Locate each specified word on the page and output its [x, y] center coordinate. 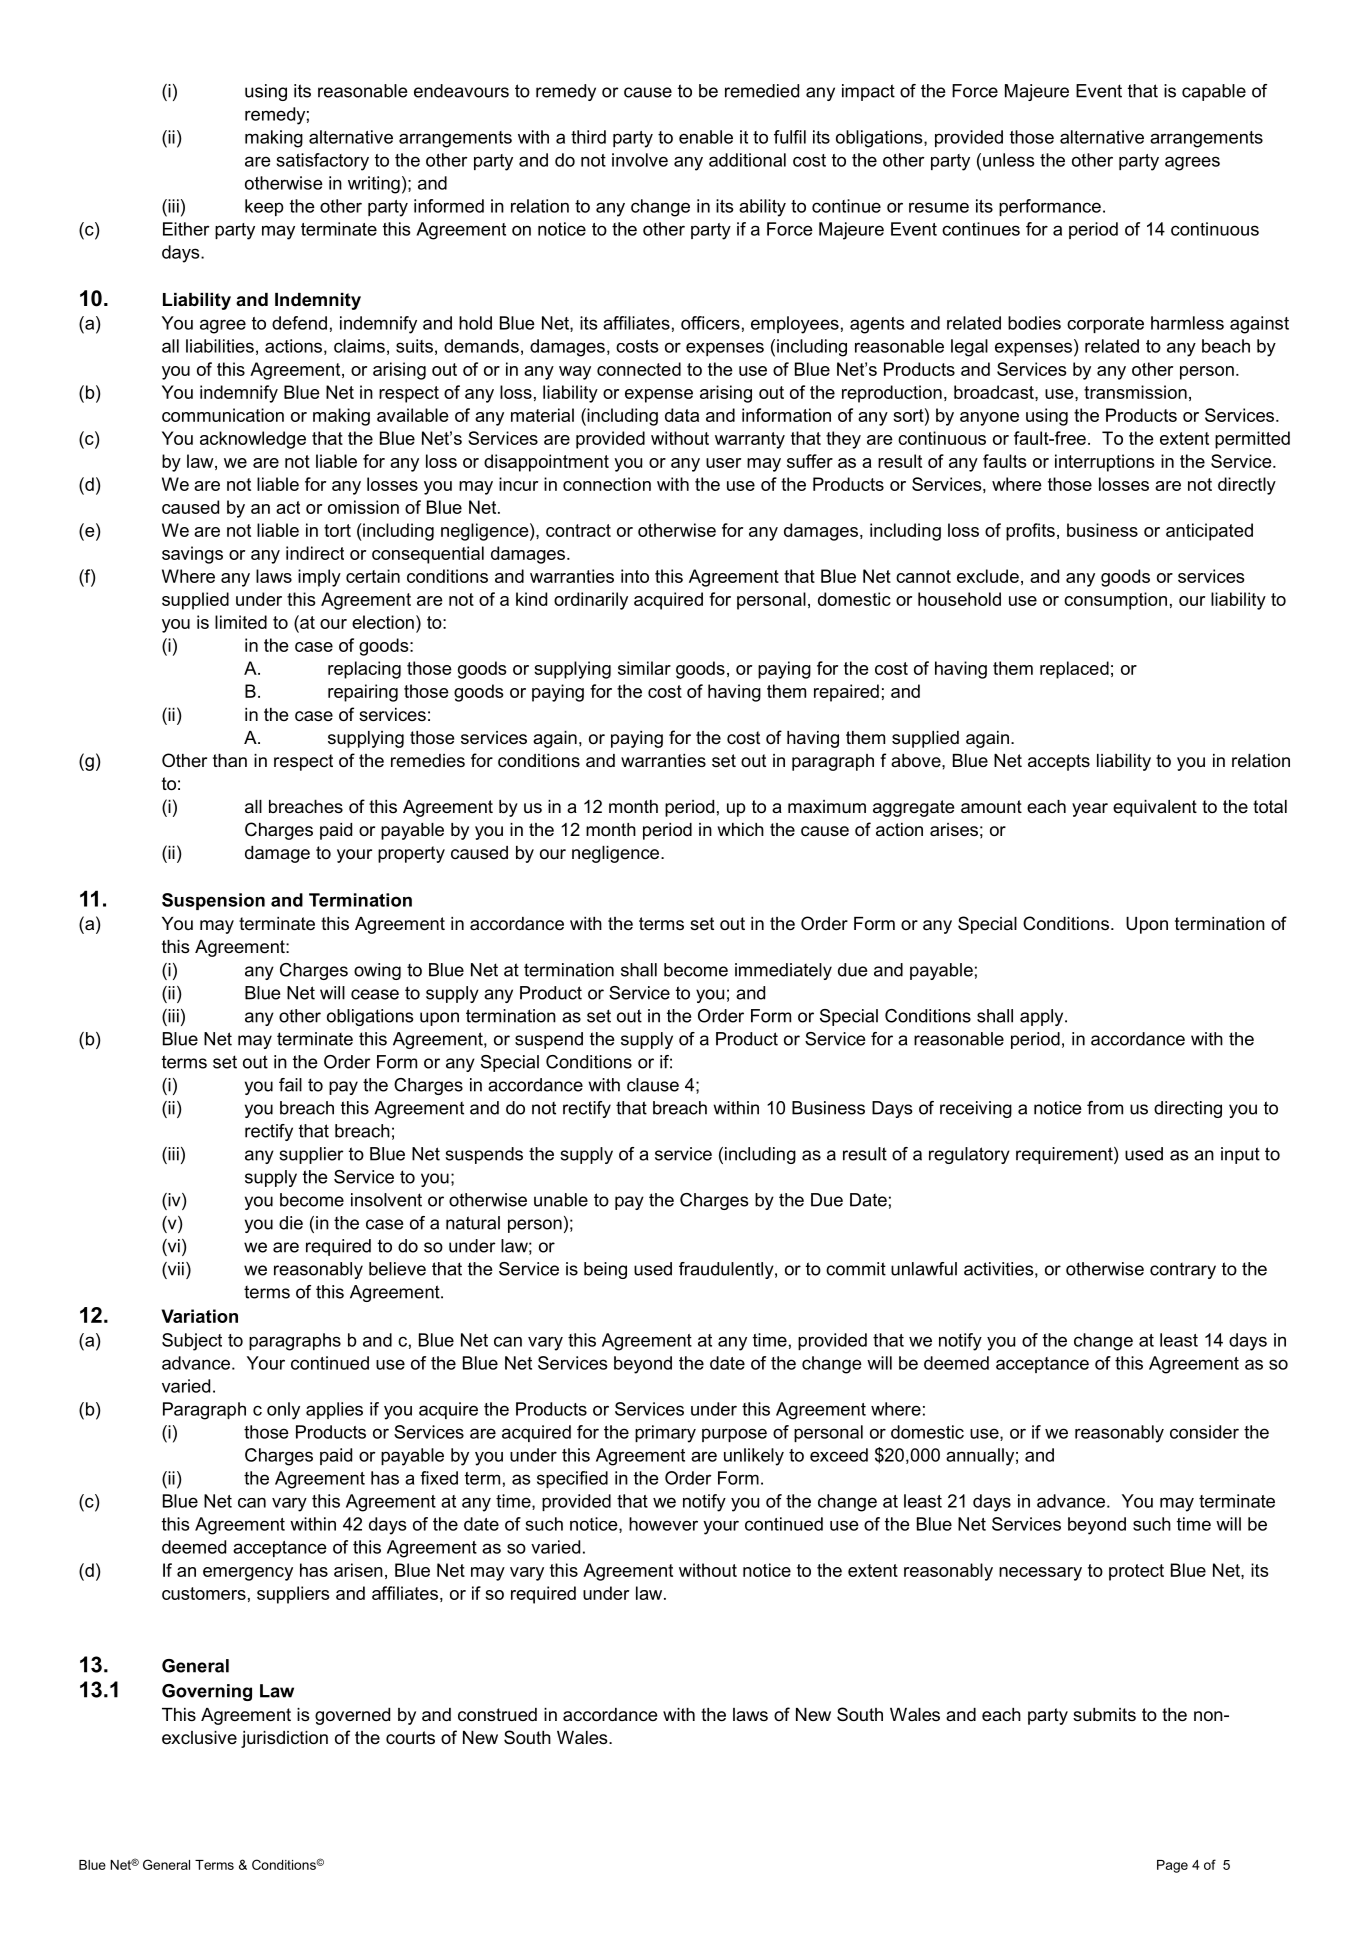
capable [1214, 92]
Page [1172, 1866]
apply [1043, 1017]
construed [497, 1715]
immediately [783, 971]
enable [706, 137]
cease [375, 994]
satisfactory [323, 162]
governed [352, 1716]
